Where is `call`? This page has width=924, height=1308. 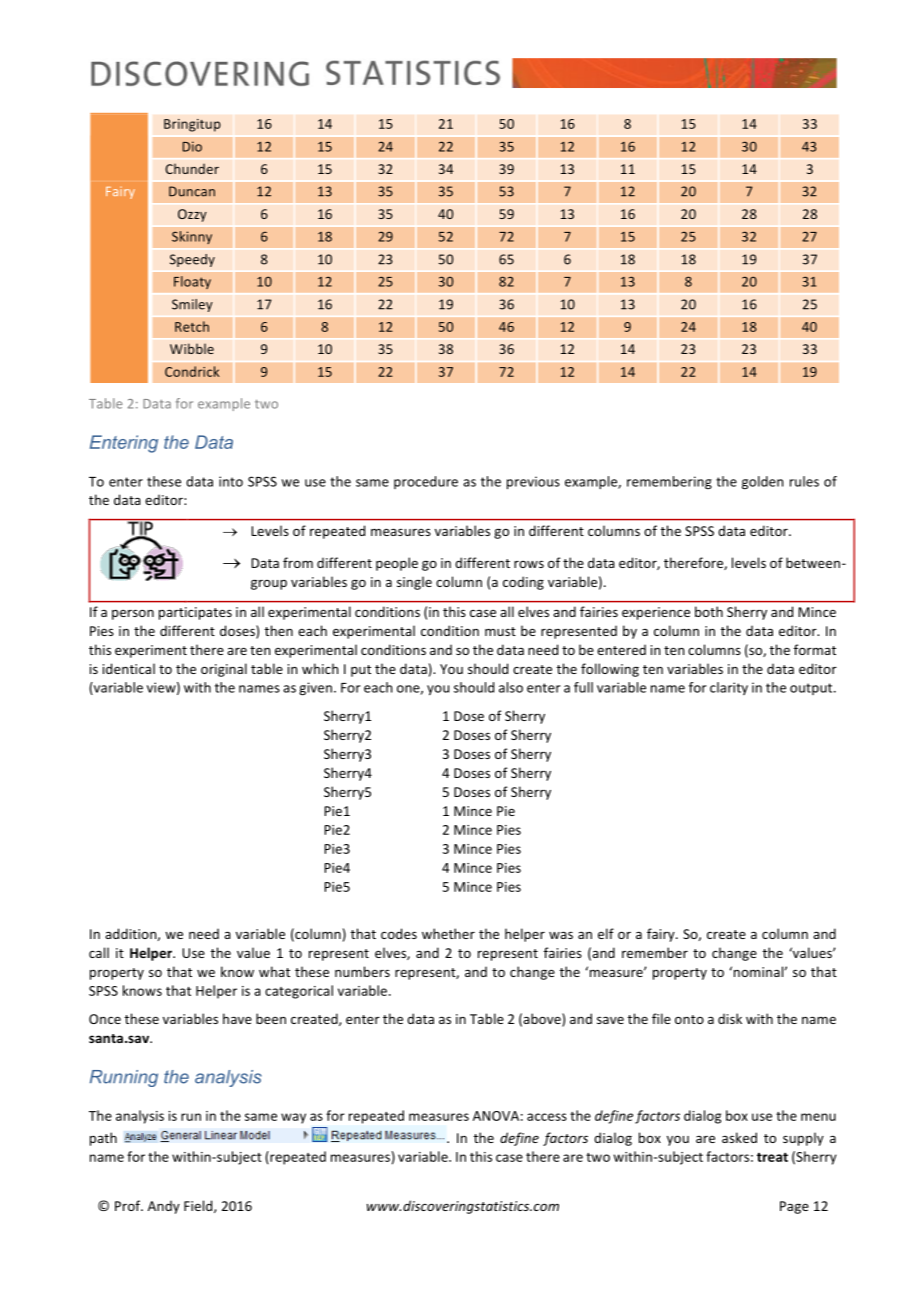
call is located at coordinates (99, 952).
